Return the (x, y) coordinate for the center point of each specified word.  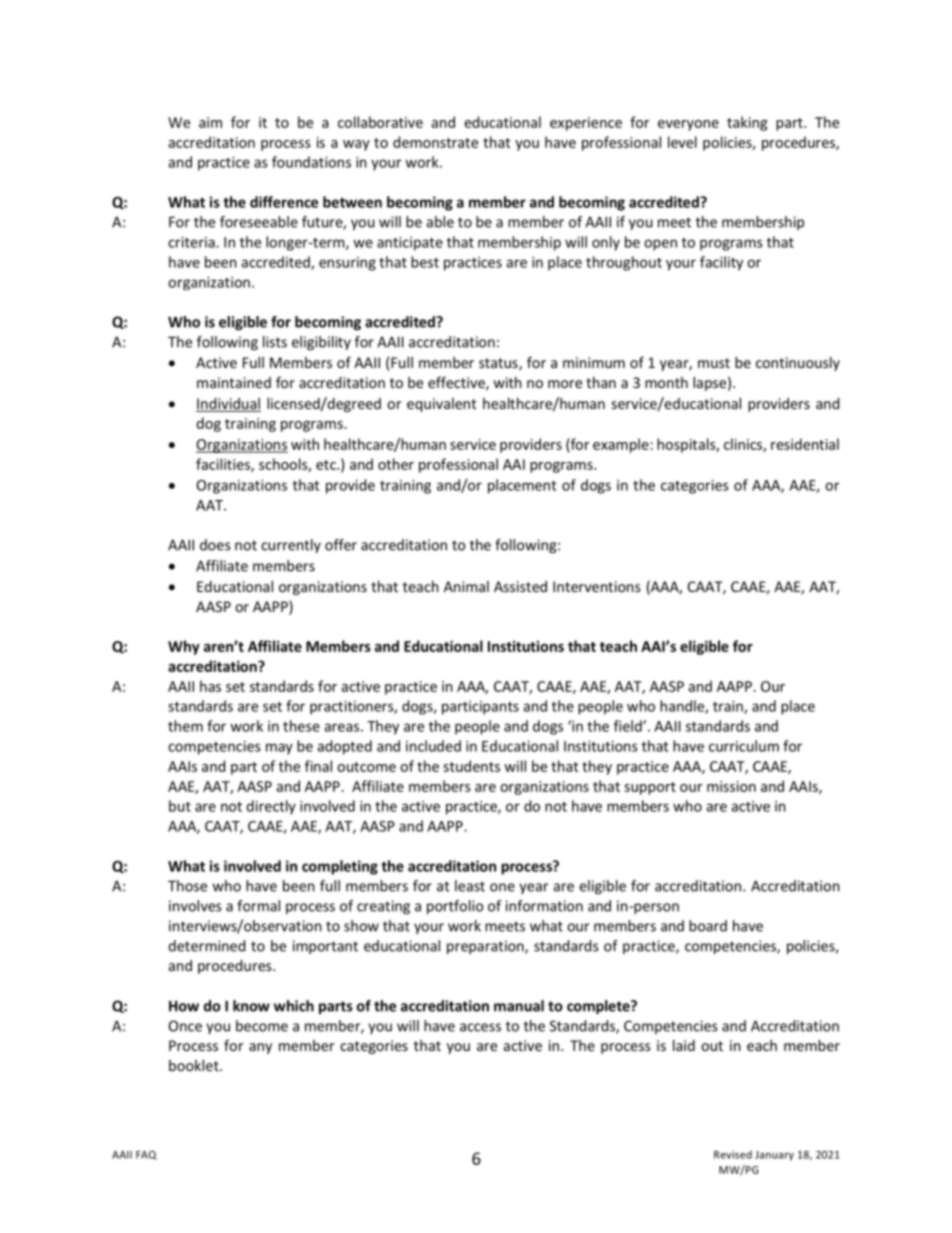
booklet (195, 1065)
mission (731, 786)
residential (805, 444)
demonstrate (435, 142)
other (396, 464)
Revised (733, 1154)
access (480, 1027)
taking (747, 123)
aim (210, 122)
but (180, 806)
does (215, 545)
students (471, 766)
